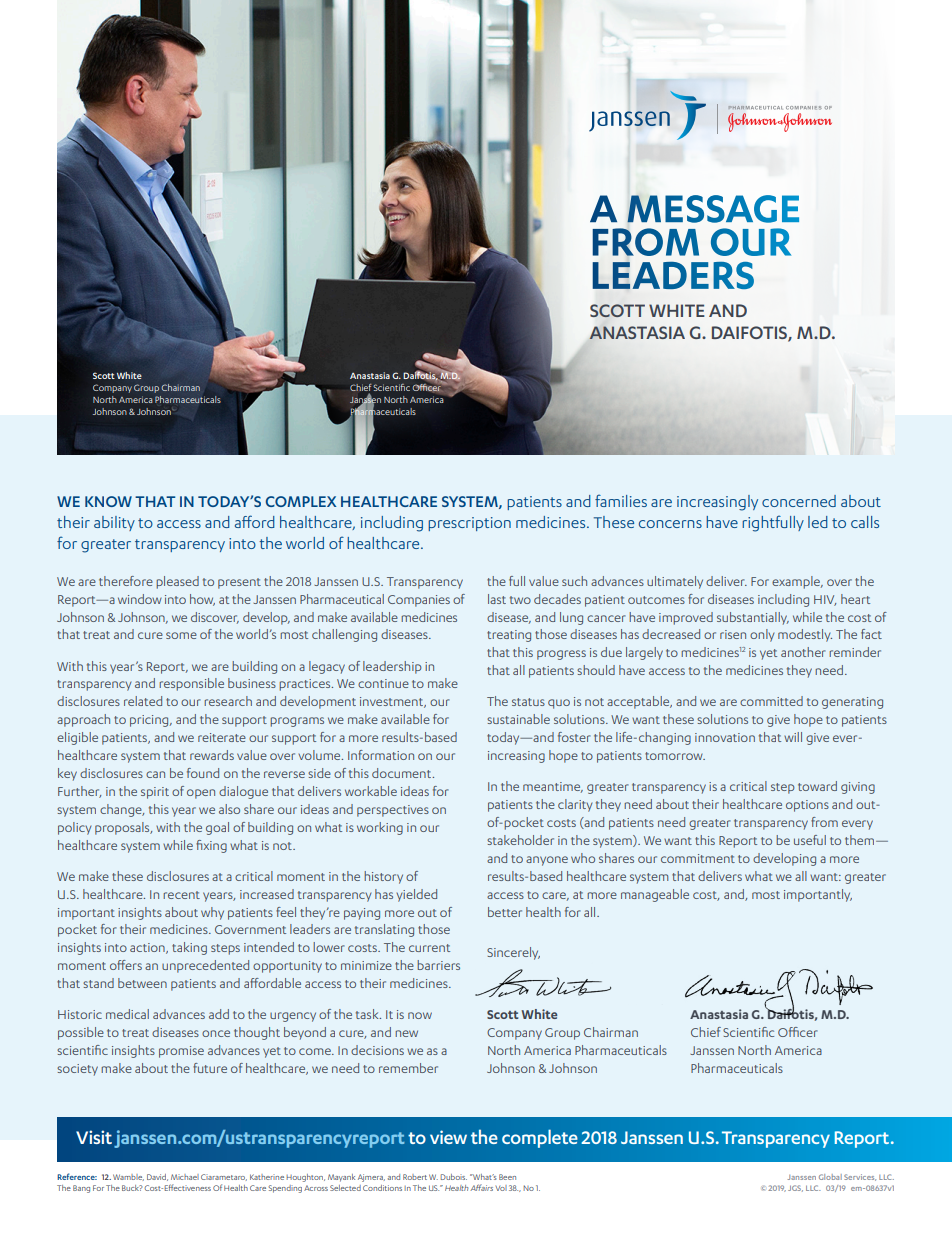  I want to click on David, so click(157, 1177).
